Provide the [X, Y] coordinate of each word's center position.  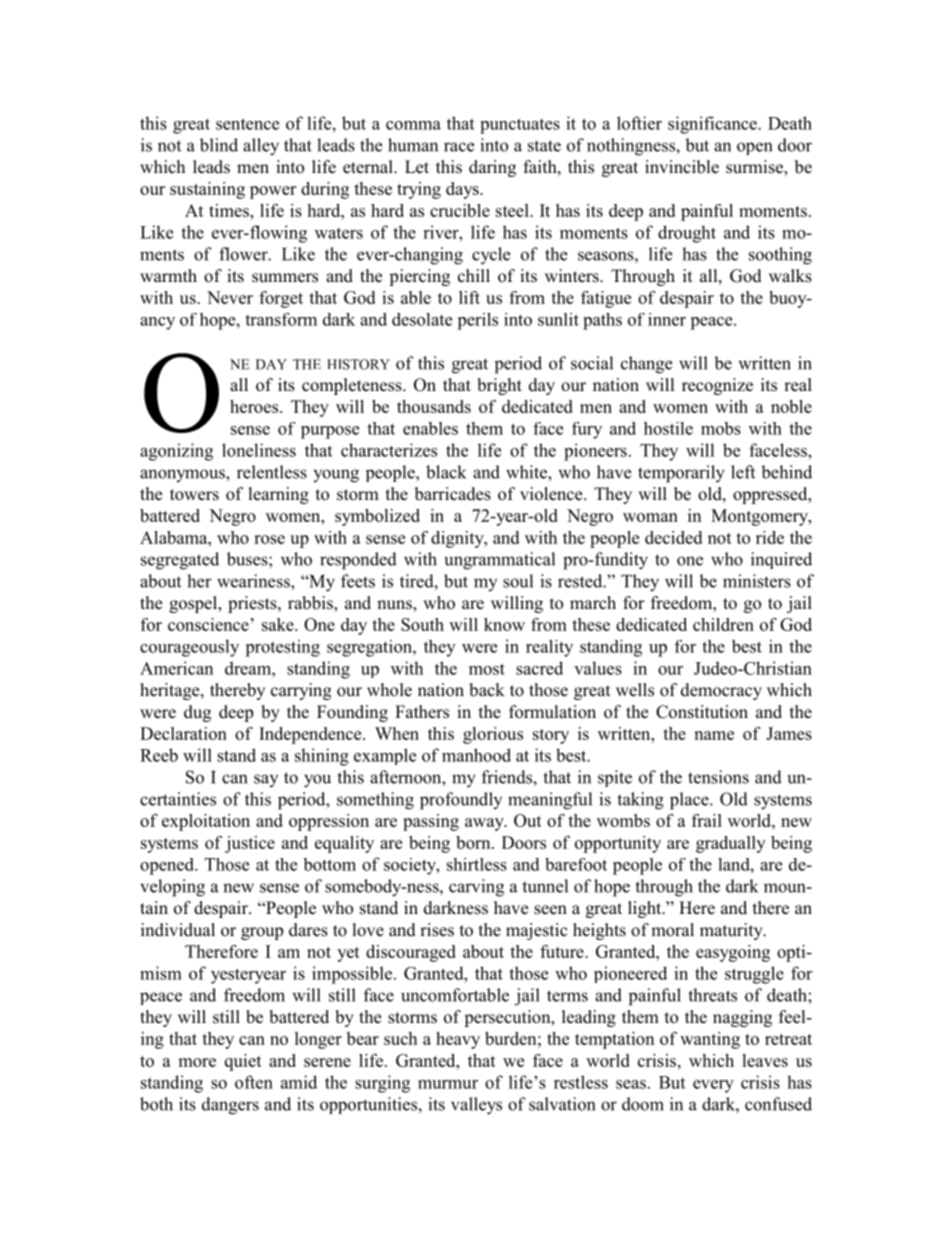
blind [219, 145]
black [446, 472]
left [743, 472]
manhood [476, 755]
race [459, 147]
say [266, 780]
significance [713, 125]
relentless [272, 472]
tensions [718, 777]
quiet [243, 1062]
